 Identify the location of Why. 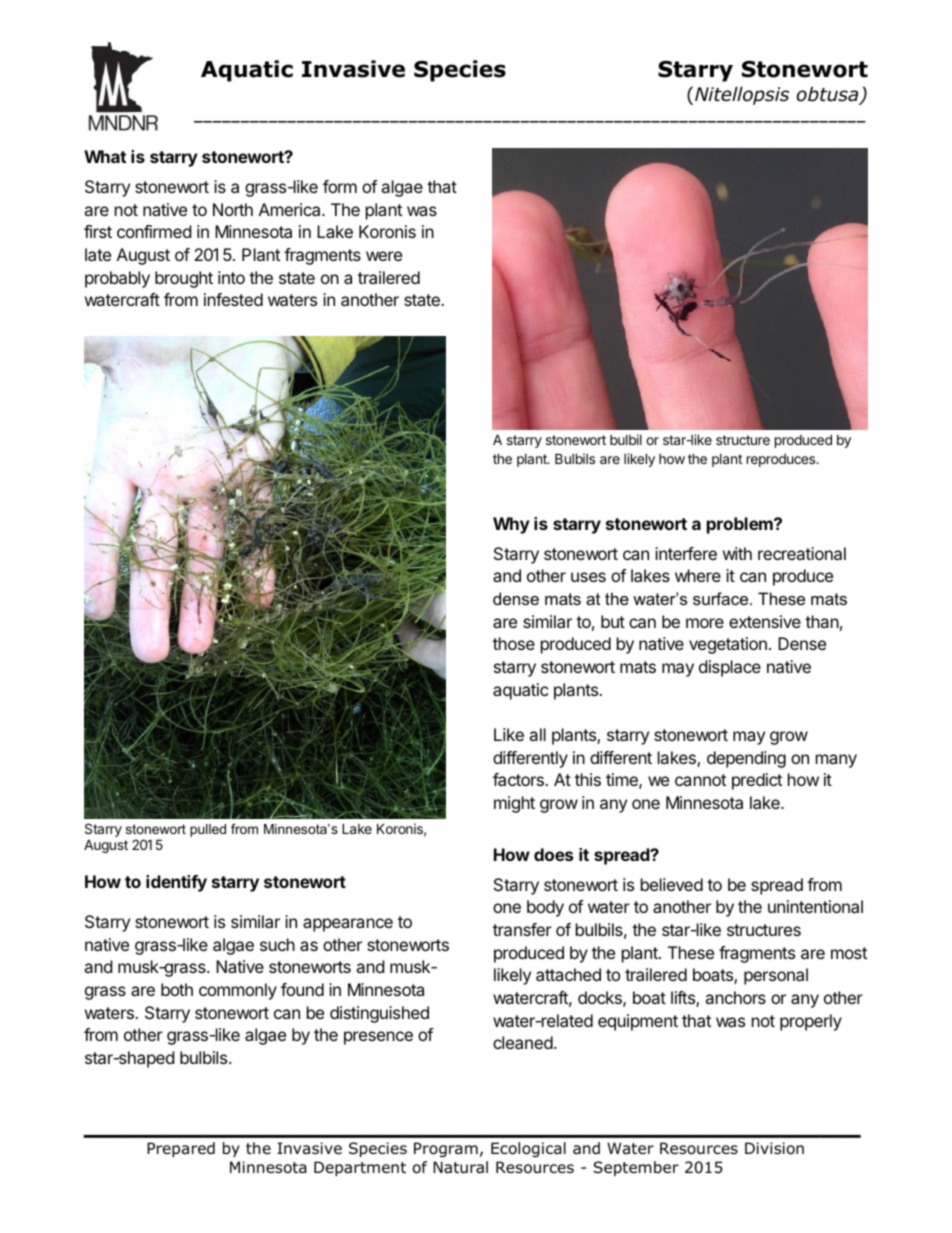
(511, 525).
